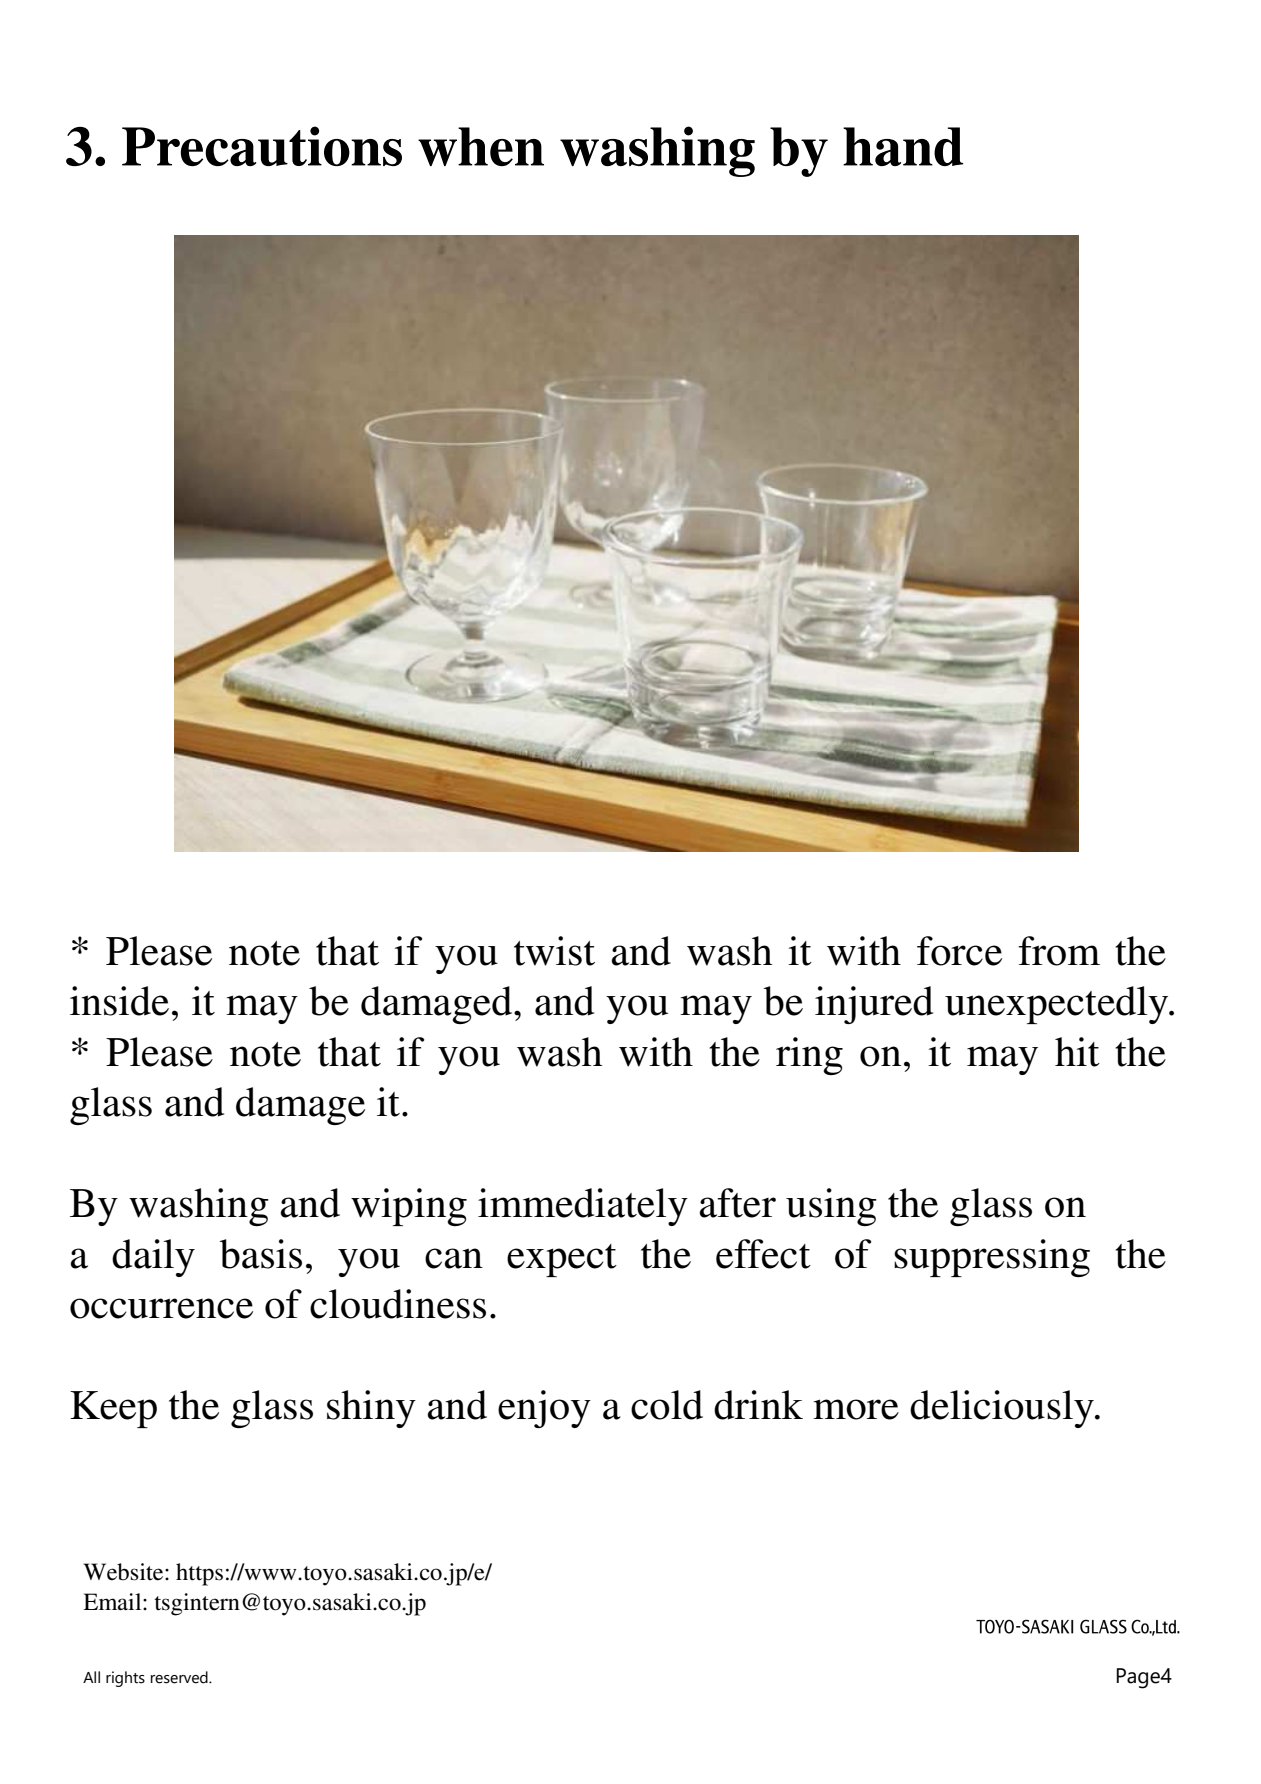 Image resolution: width=1261 pixels, height=1784 pixels. I want to click on force, so click(959, 951).
